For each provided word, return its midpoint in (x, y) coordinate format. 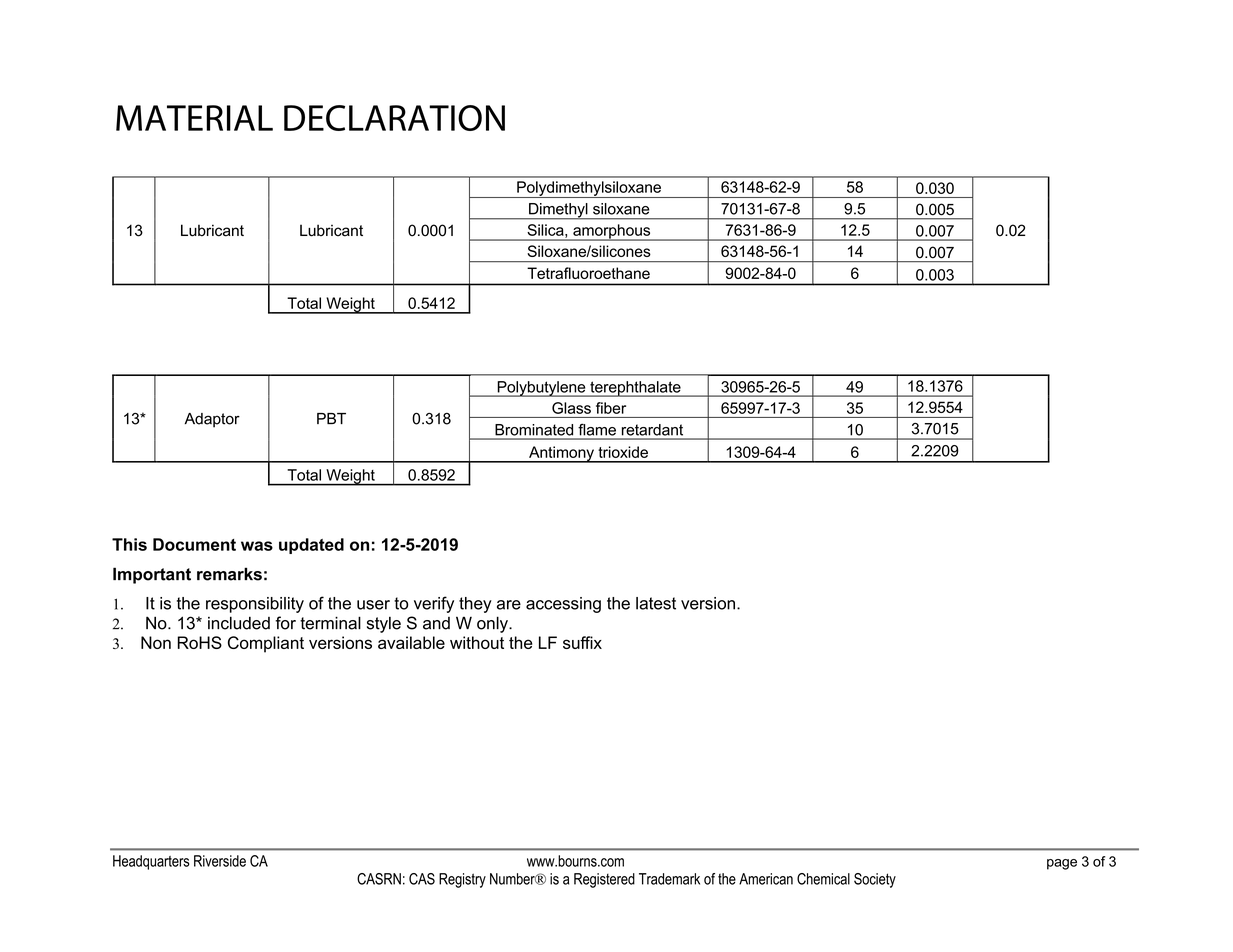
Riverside (220, 861)
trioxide (623, 452)
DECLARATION (394, 118)
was (257, 546)
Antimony (561, 454)
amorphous (612, 232)
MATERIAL (194, 118)
